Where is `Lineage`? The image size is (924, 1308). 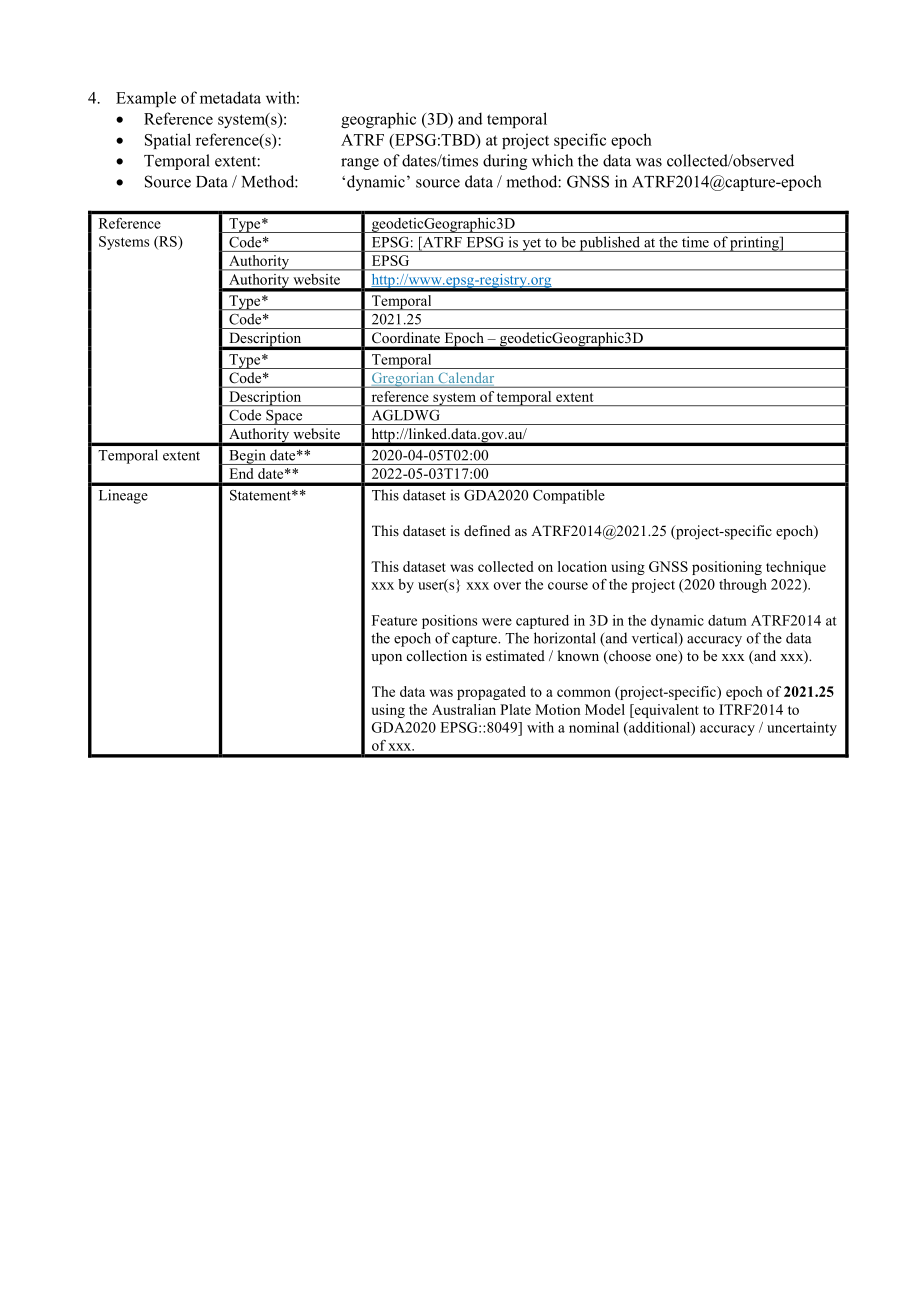 Lineage is located at coordinates (123, 496).
